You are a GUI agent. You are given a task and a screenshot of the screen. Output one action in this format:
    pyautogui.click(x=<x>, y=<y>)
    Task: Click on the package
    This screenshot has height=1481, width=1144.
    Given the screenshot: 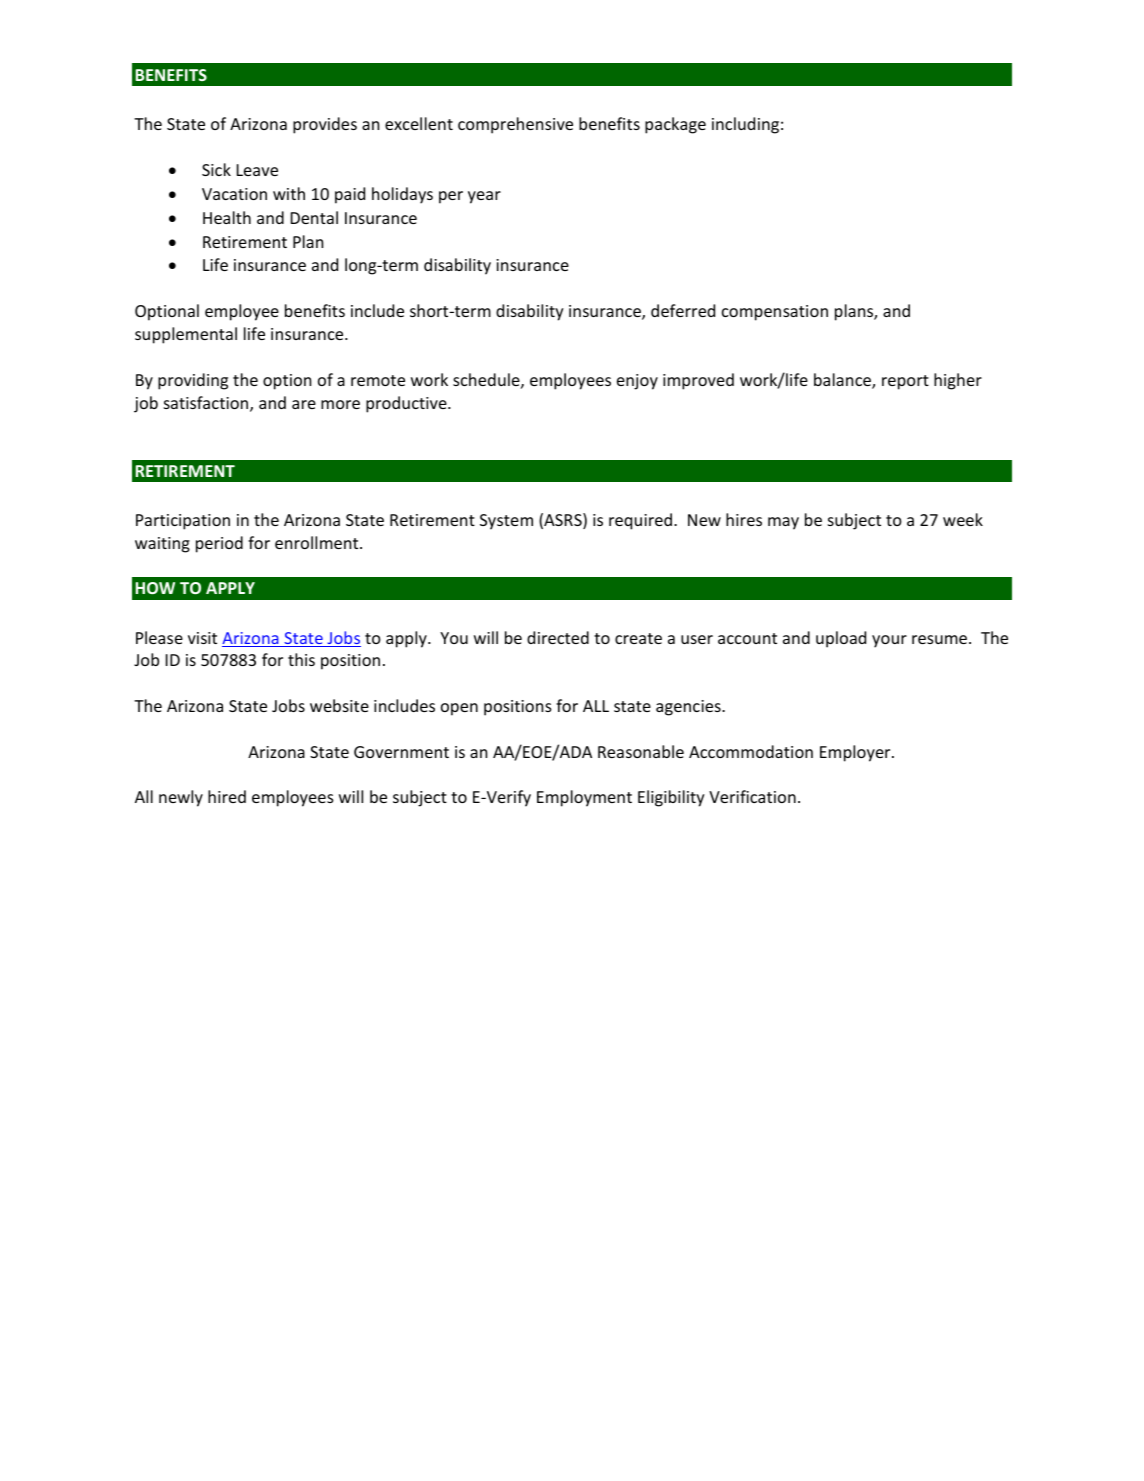 What is the action you would take?
    pyautogui.click(x=675, y=125)
